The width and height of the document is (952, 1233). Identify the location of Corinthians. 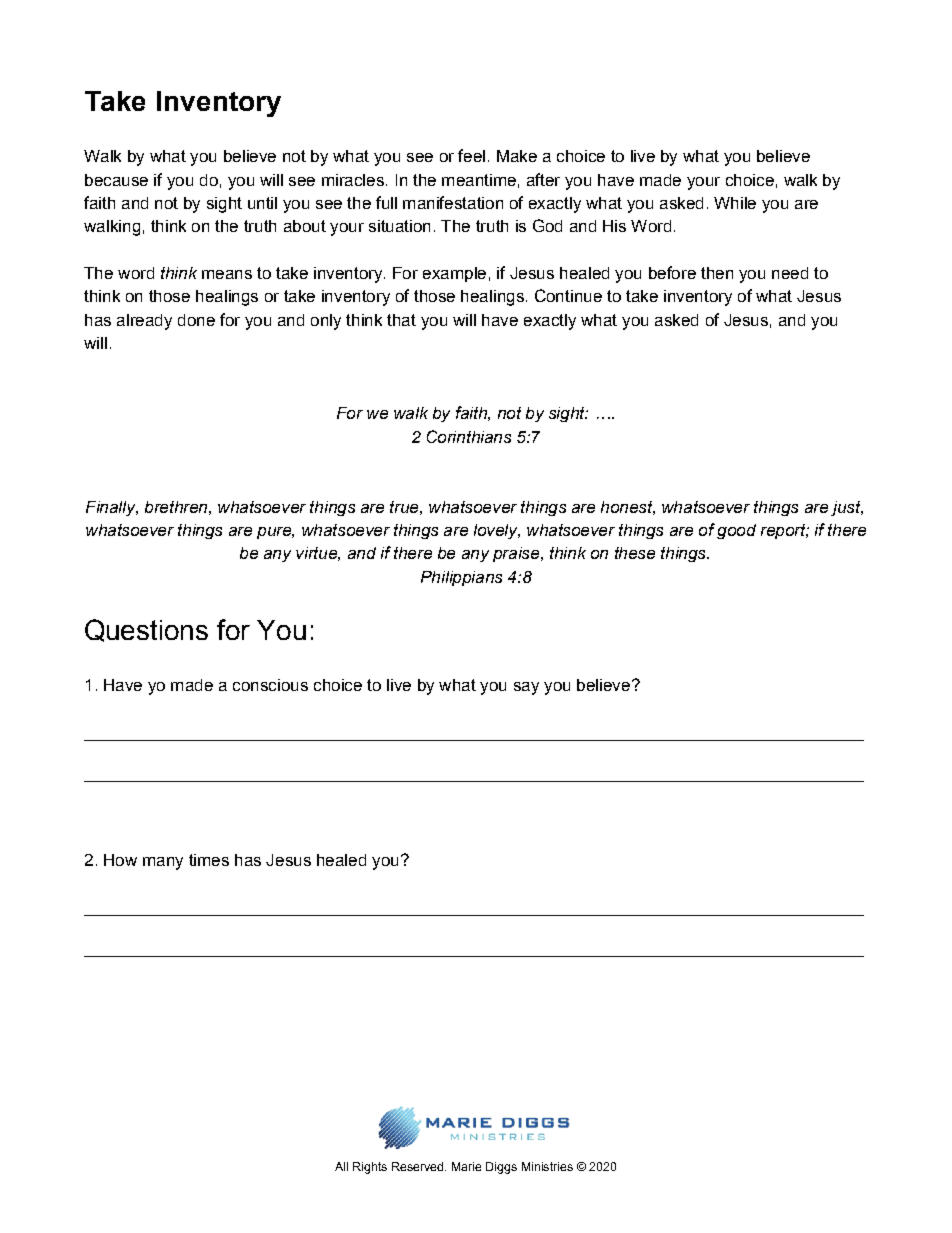
(469, 436).
